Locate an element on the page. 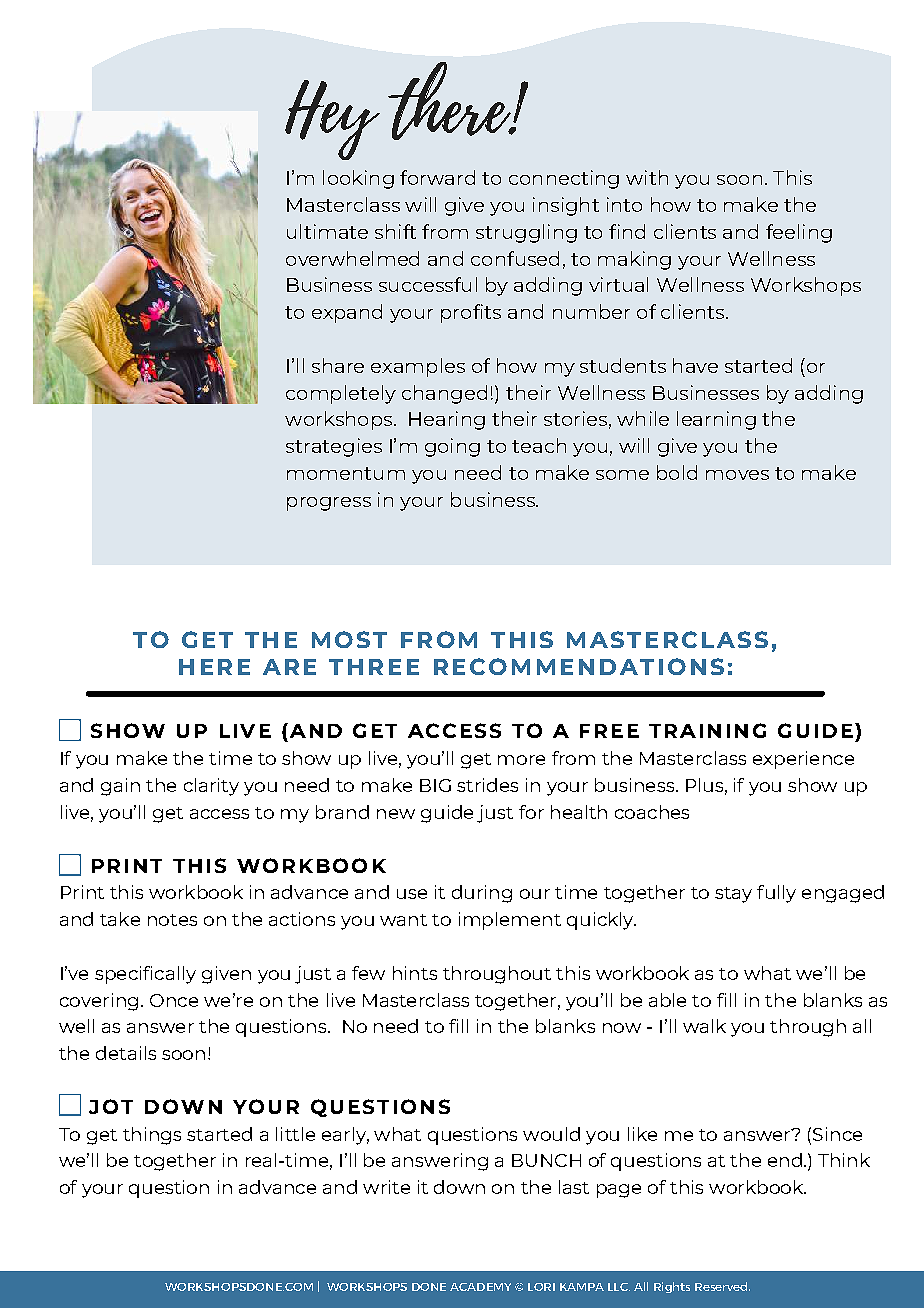 This image has height=1308, width=924. going is located at coordinates (452, 447).
